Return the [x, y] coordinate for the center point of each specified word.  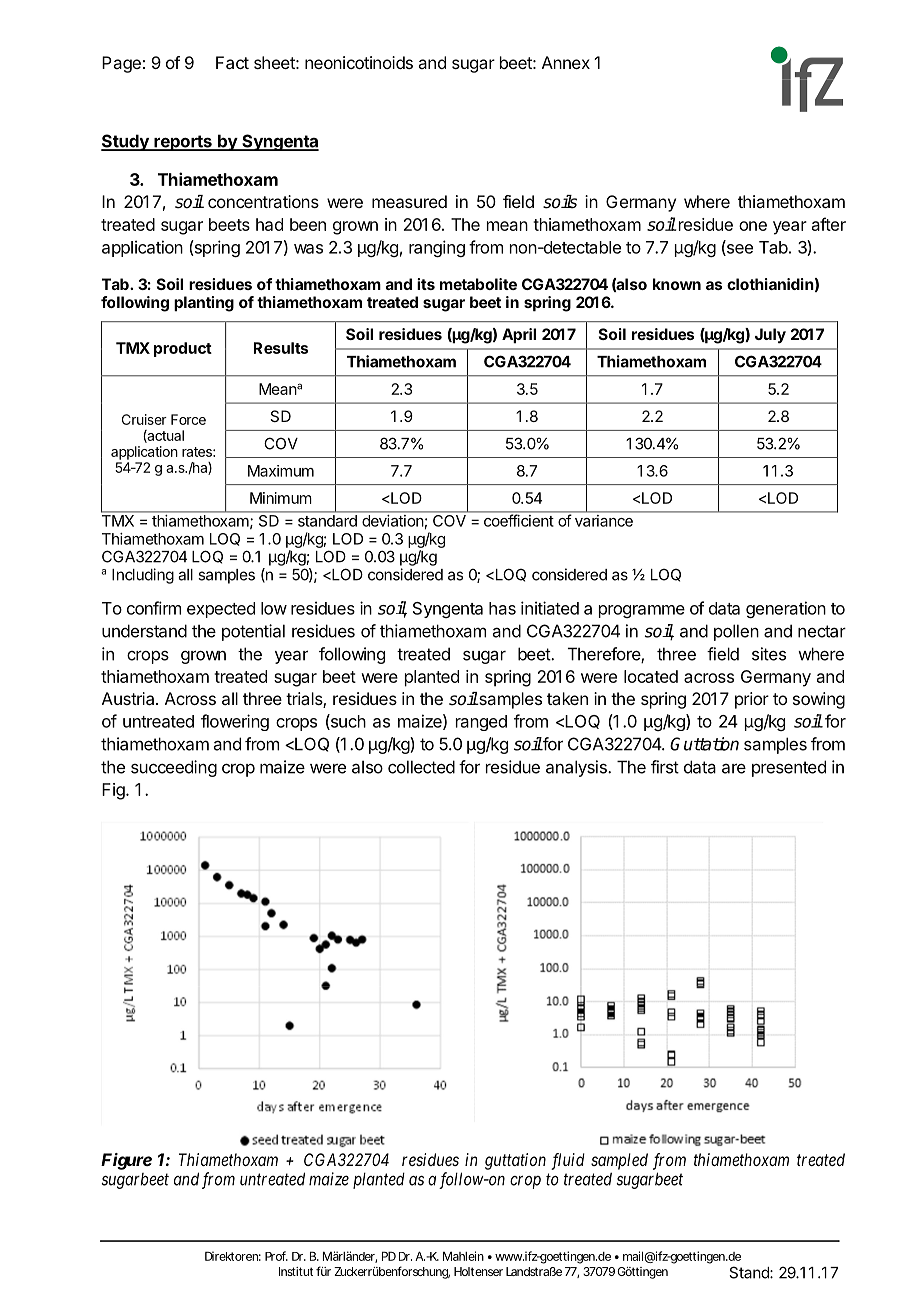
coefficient [518, 520]
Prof [276, 1256]
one [753, 226]
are [734, 768]
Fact [232, 62]
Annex [566, 62]
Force [188, 419]
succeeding [174, 768]
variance [604, 521]
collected [421, 767]
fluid [568, 1161]
